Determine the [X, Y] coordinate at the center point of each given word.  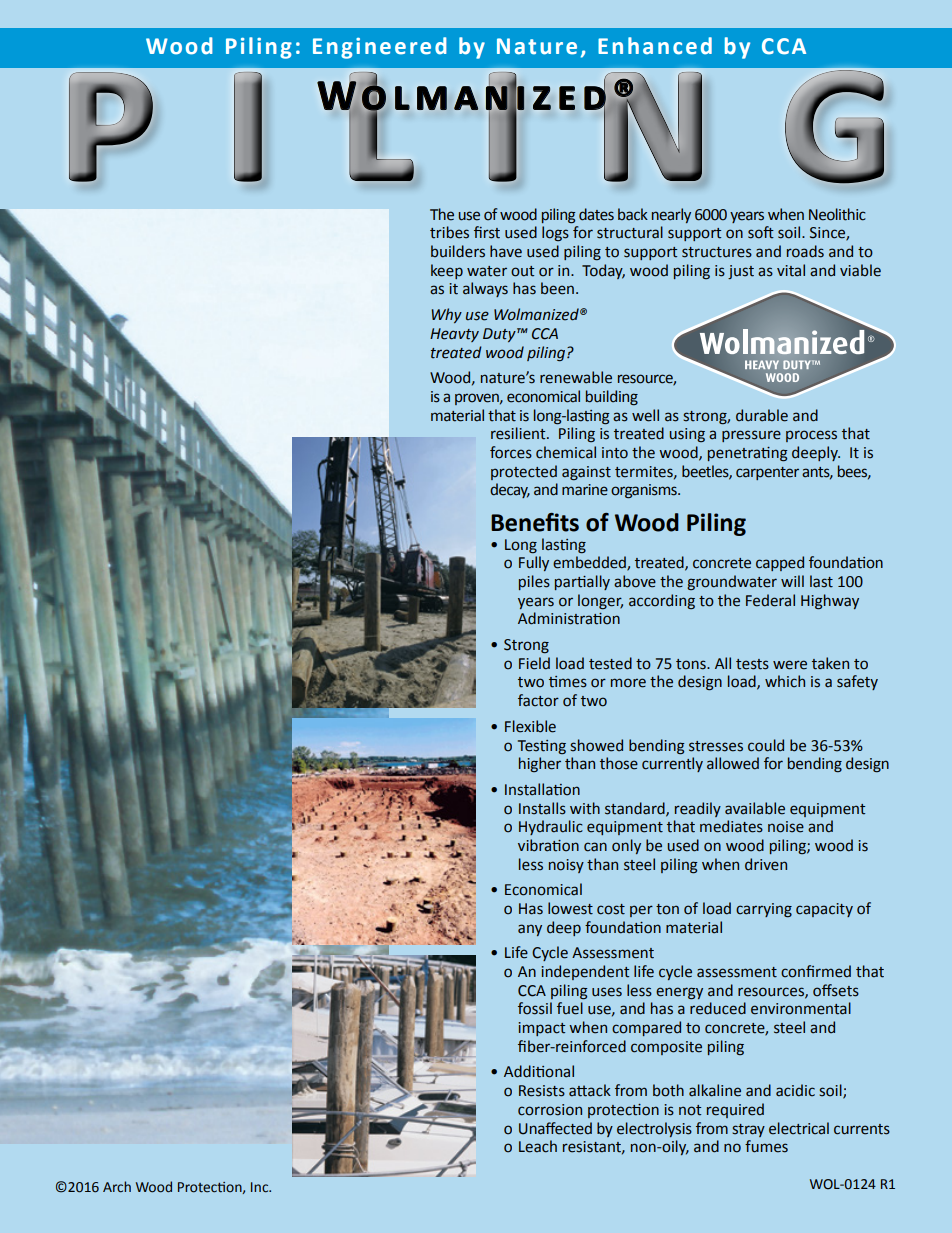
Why [446, 315]
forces [511, 452]
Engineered [380, 48]
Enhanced [655, 46]
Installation [542, 789]
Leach [538, 1146]
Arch [117, 1187]
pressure [751, 436]
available [755, 808]
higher [540, 764]
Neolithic [837, 214]
